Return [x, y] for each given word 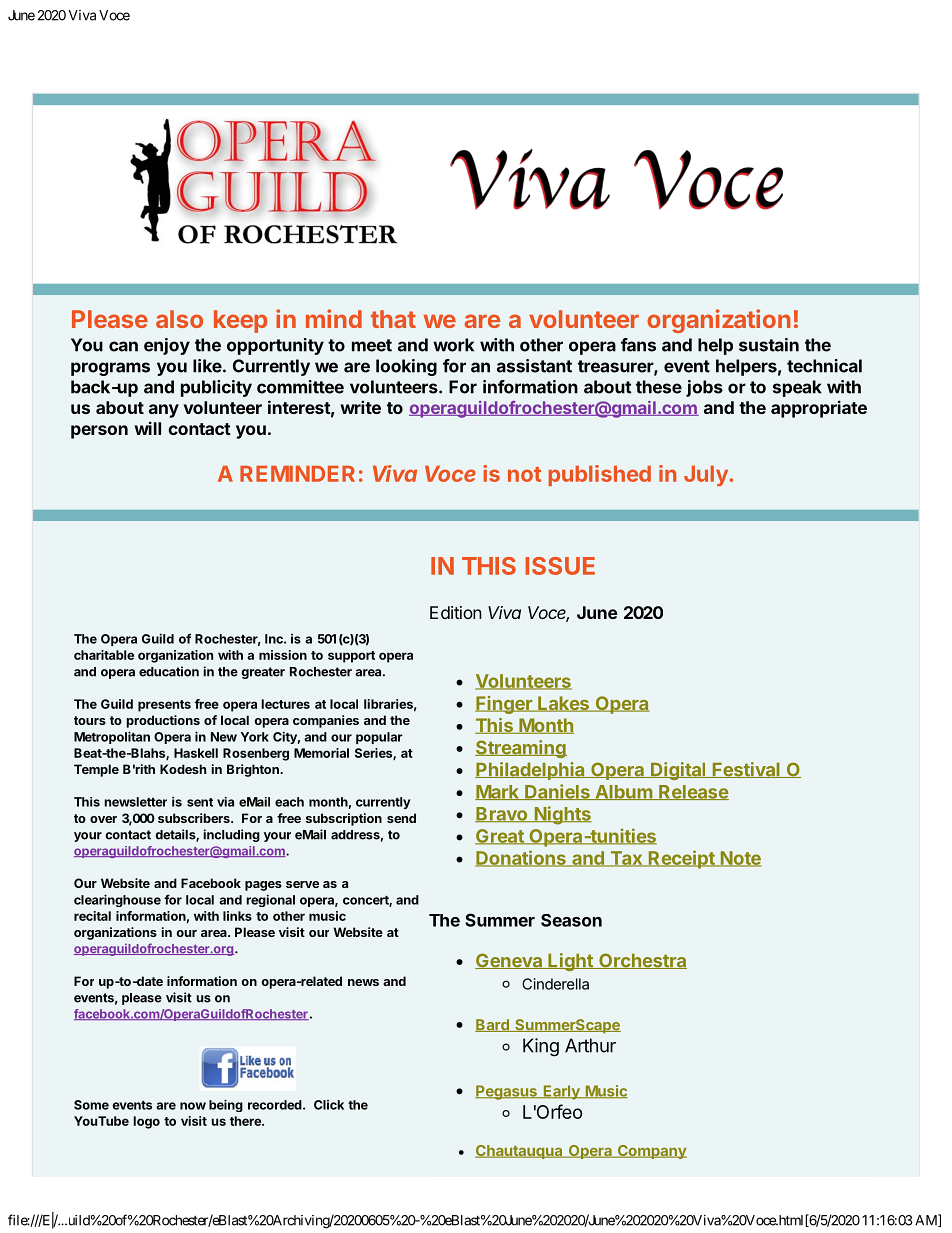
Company [651, 1152]
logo [146, 1122]
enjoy [167, 346]
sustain [769, 345]
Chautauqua [520, 1152]
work [453, 345]
